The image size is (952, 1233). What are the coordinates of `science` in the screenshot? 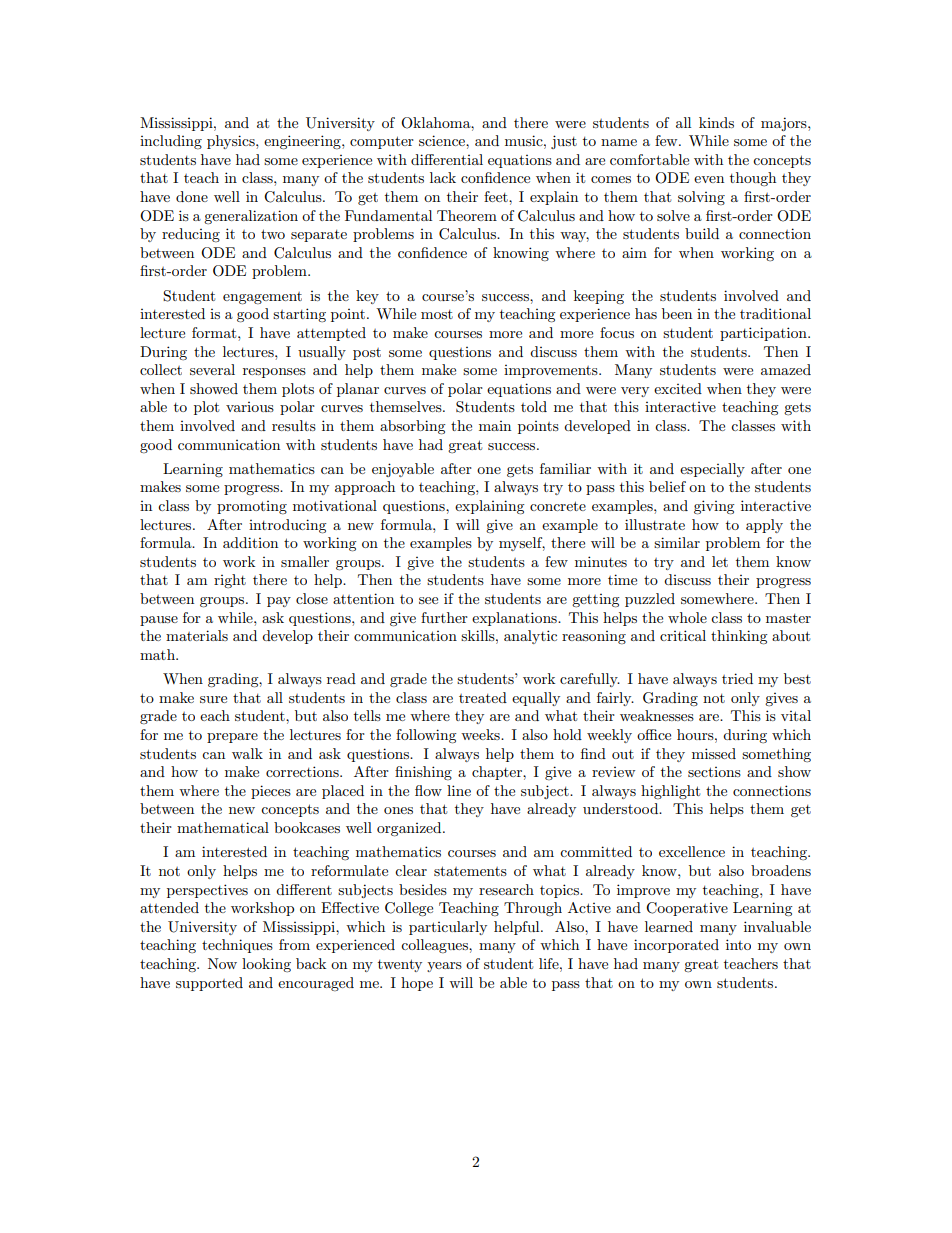 It's located at (443, 140).
